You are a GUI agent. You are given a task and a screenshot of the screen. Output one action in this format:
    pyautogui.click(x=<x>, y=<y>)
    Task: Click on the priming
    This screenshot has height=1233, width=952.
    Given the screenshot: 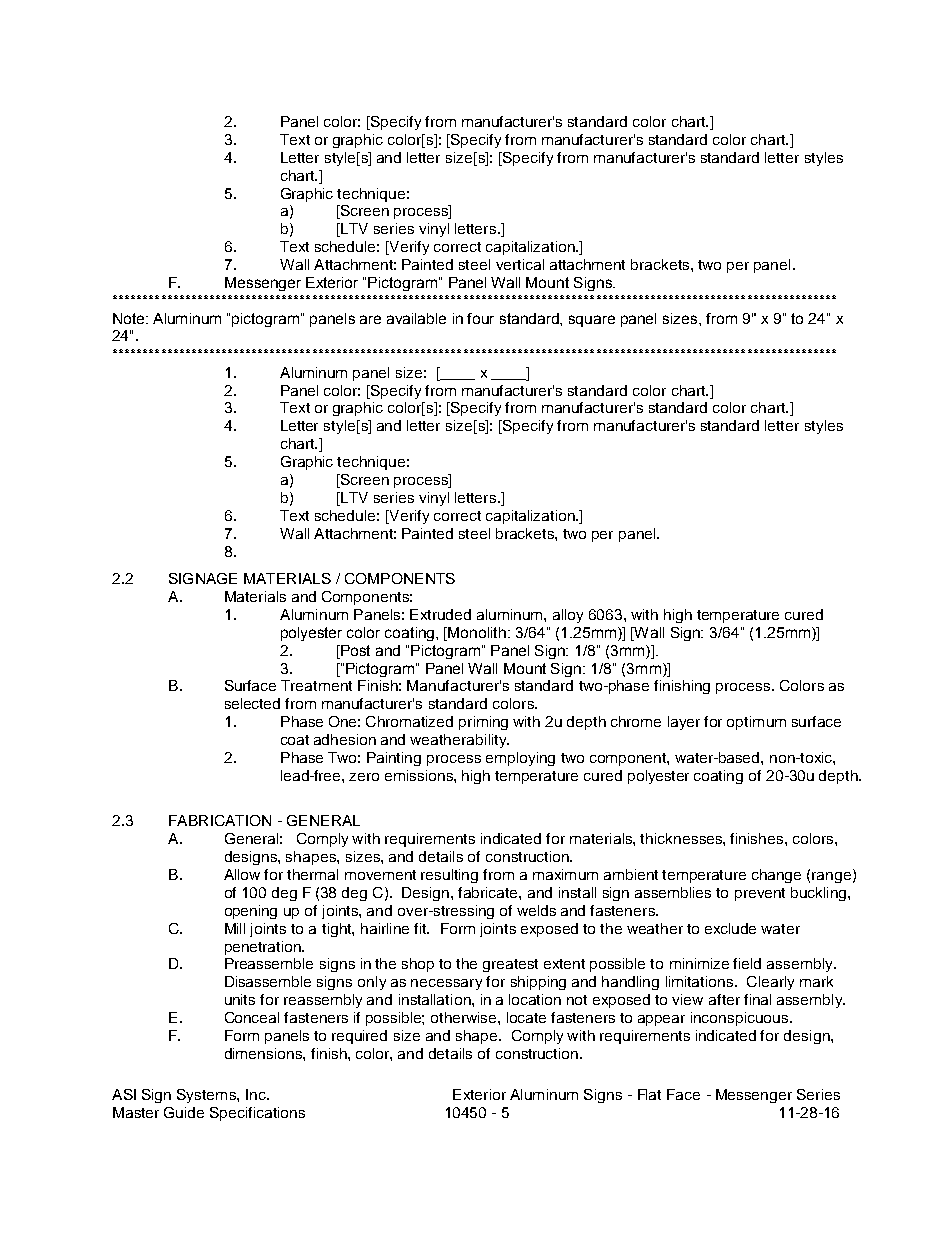 What is the action you would take?
    pyautogui.click(x=483, y=723)
